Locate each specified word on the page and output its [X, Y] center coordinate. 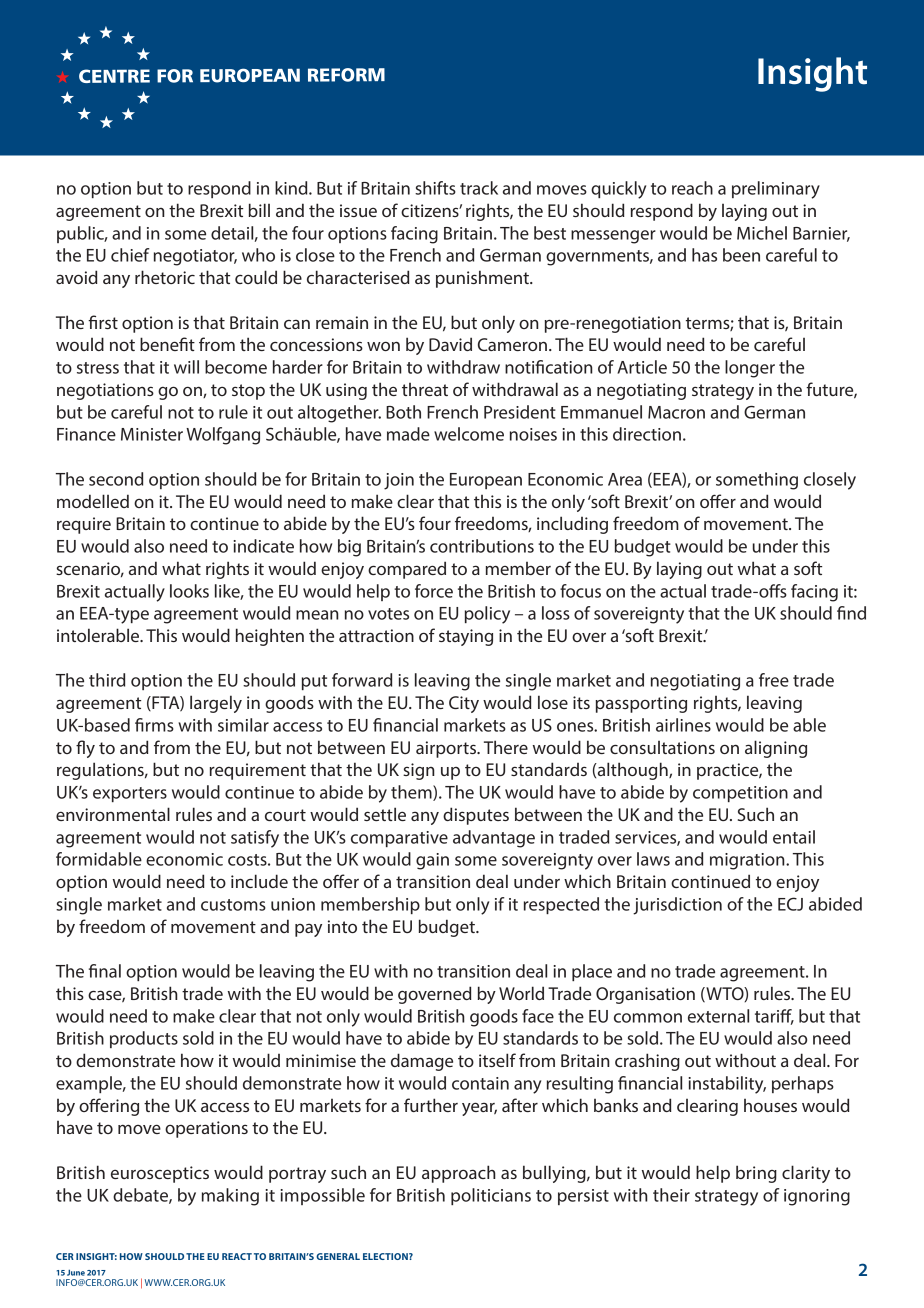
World [521, 993]
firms [154, 725]
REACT [237, 1256]
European [486, 481]
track [479, 188]
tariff [774, 1017]
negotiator [195, 257]
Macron [676, 412]
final [105, 971]
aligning [776, 749]
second [116, 479]
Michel [762, 233]
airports [447, 749]
